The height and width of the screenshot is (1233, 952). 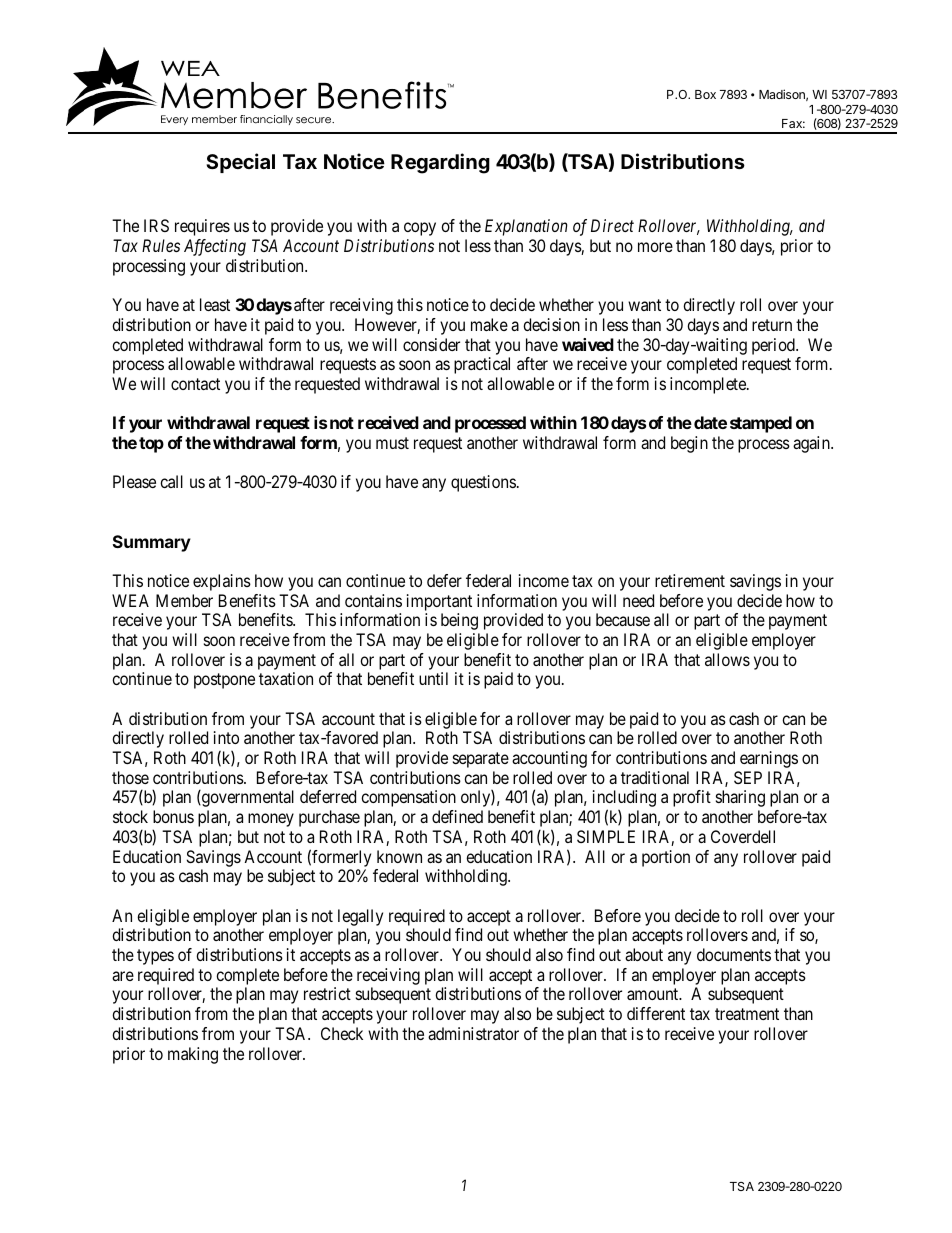 What do you see at coordinates (740, 798) in the screenshot?
I see `sharing` at bounding box center [740, 798].
